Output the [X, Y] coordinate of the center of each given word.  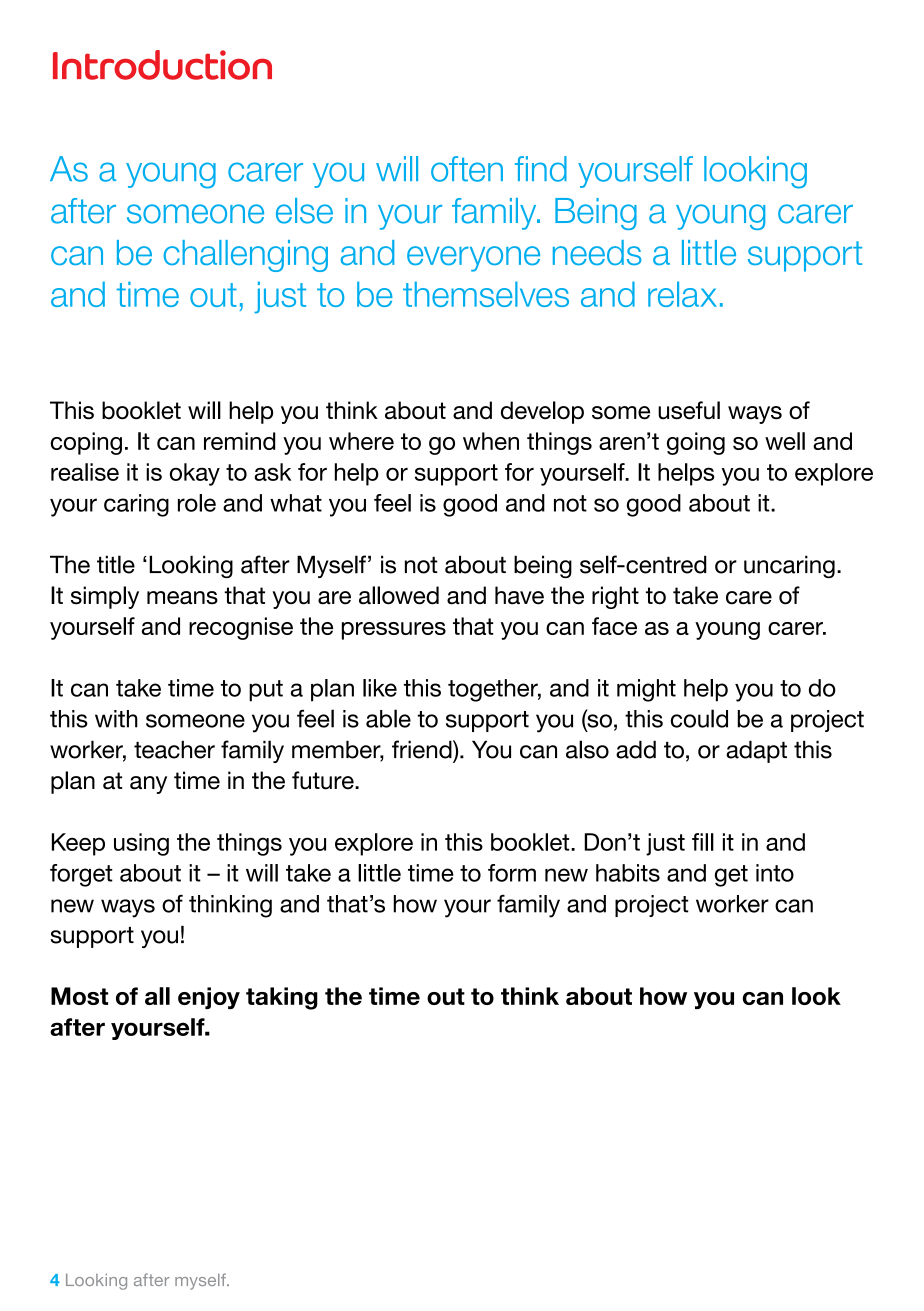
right [615, 597]
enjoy [209, 998]
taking [282, 998]
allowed [399, 595]
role [197, 503]
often [467, 169]
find [541, 169]
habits [628, 873]
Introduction [162, 65]
